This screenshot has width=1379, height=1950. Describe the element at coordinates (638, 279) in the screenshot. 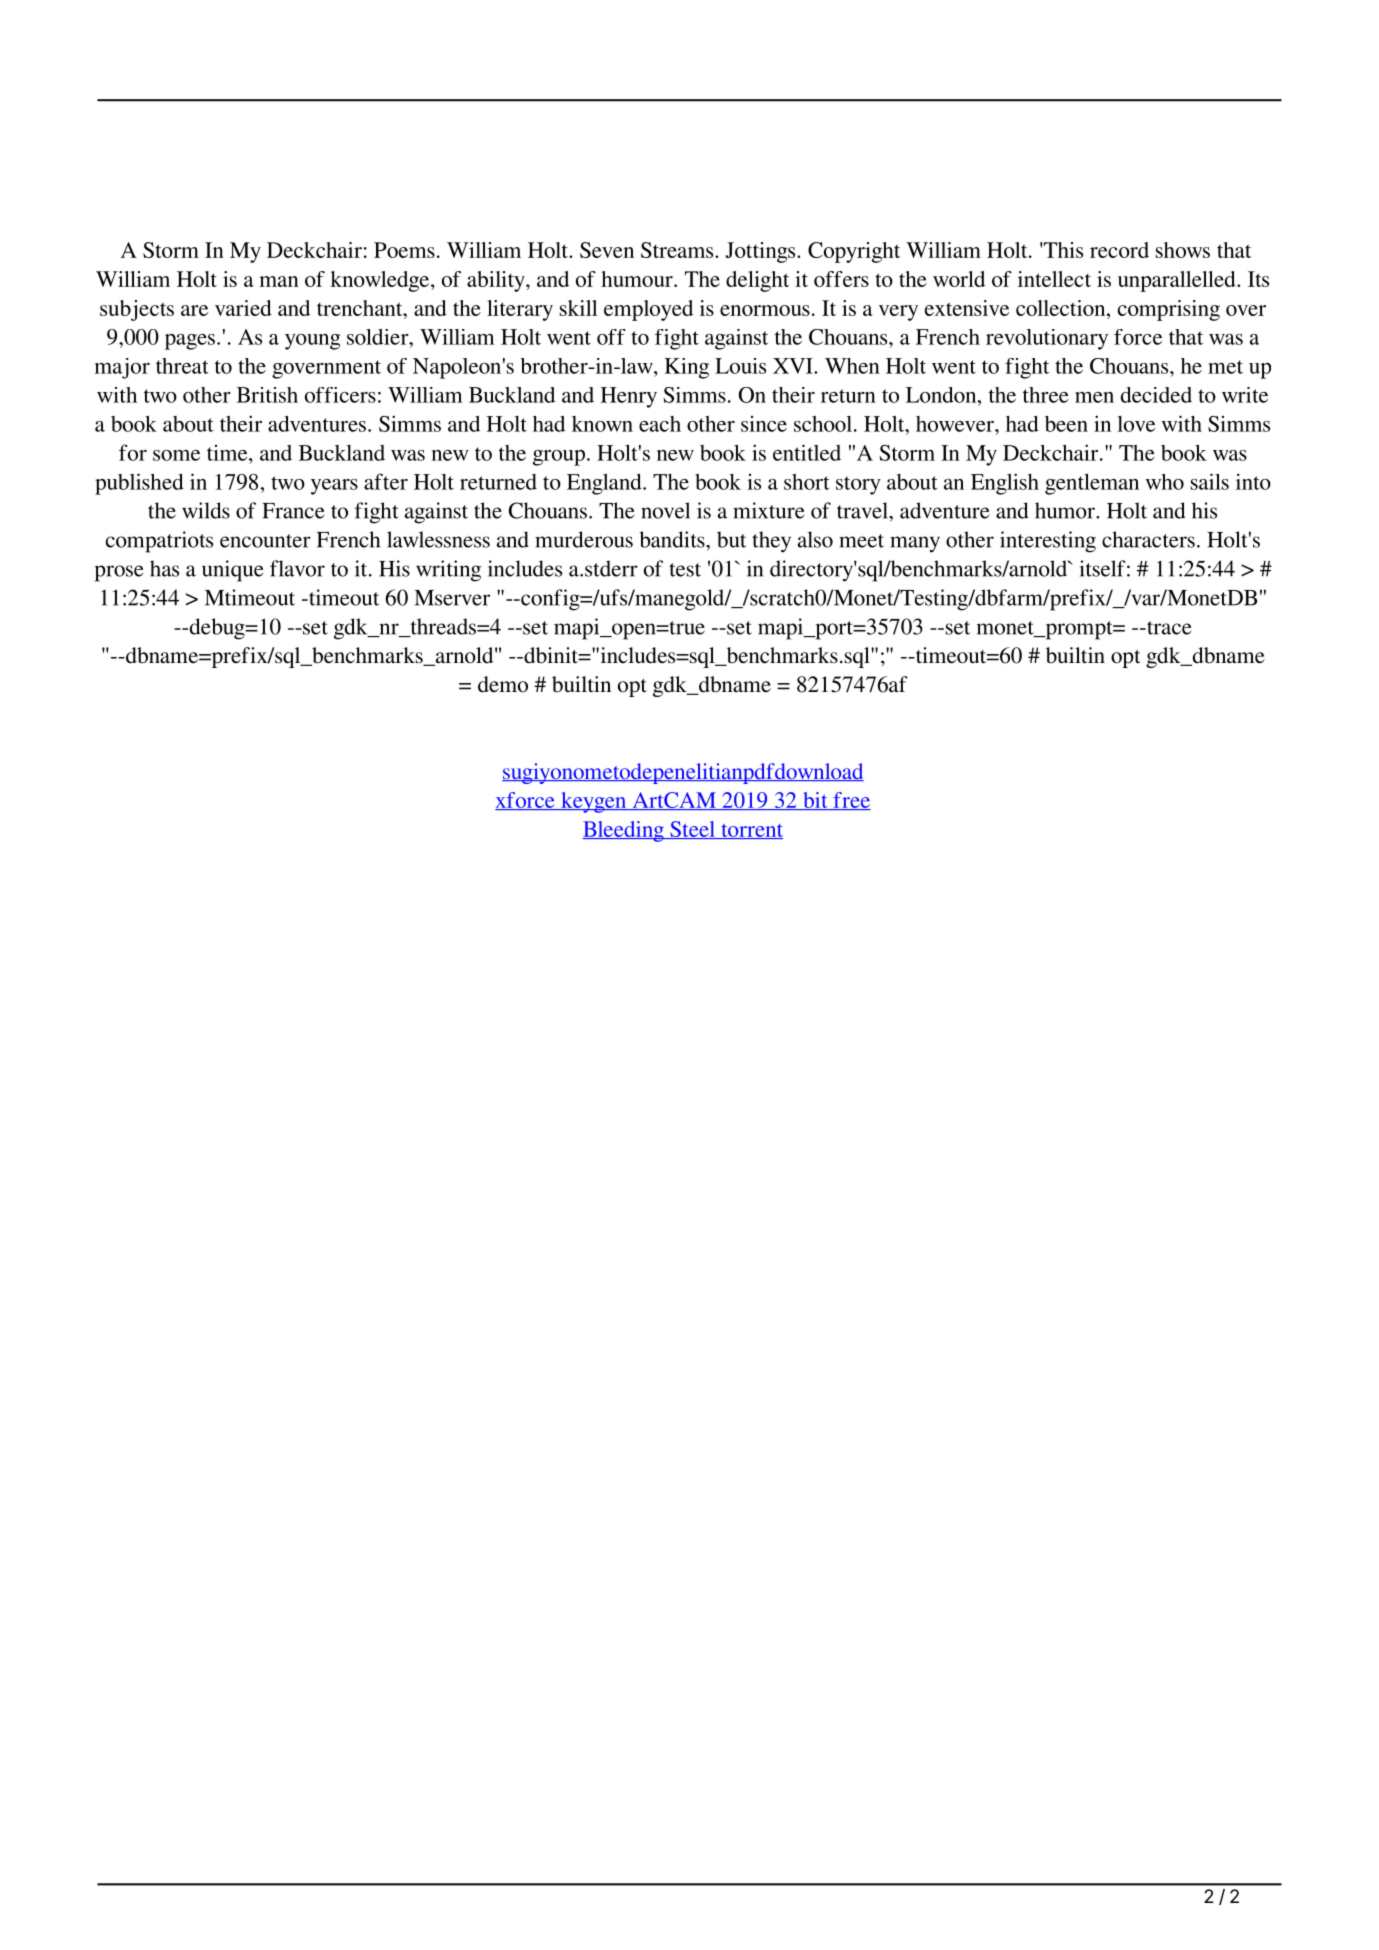

I see `humour` at that location.
